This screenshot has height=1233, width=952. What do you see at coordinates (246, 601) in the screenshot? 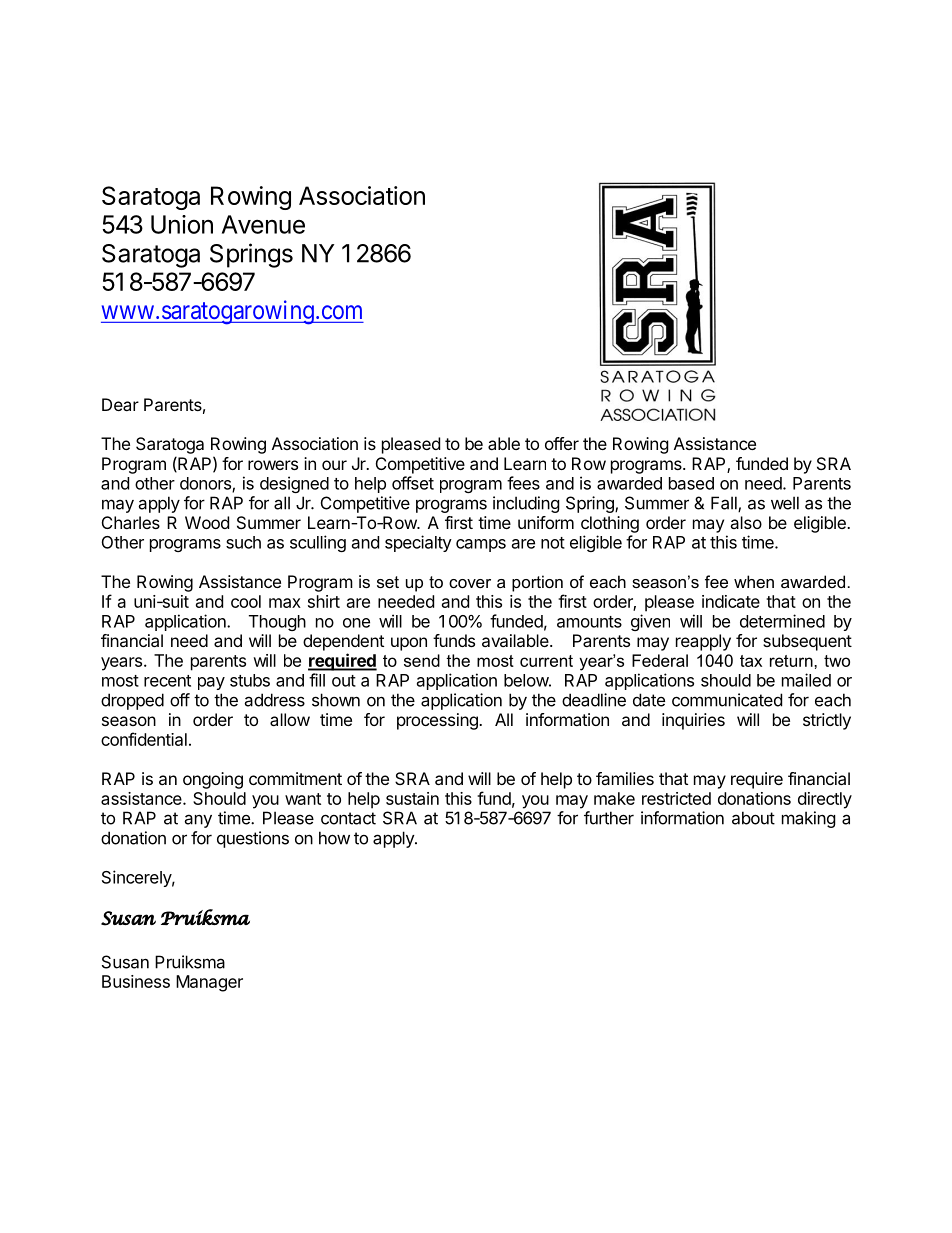
I see `cool` at bounding box center [246, 601].
